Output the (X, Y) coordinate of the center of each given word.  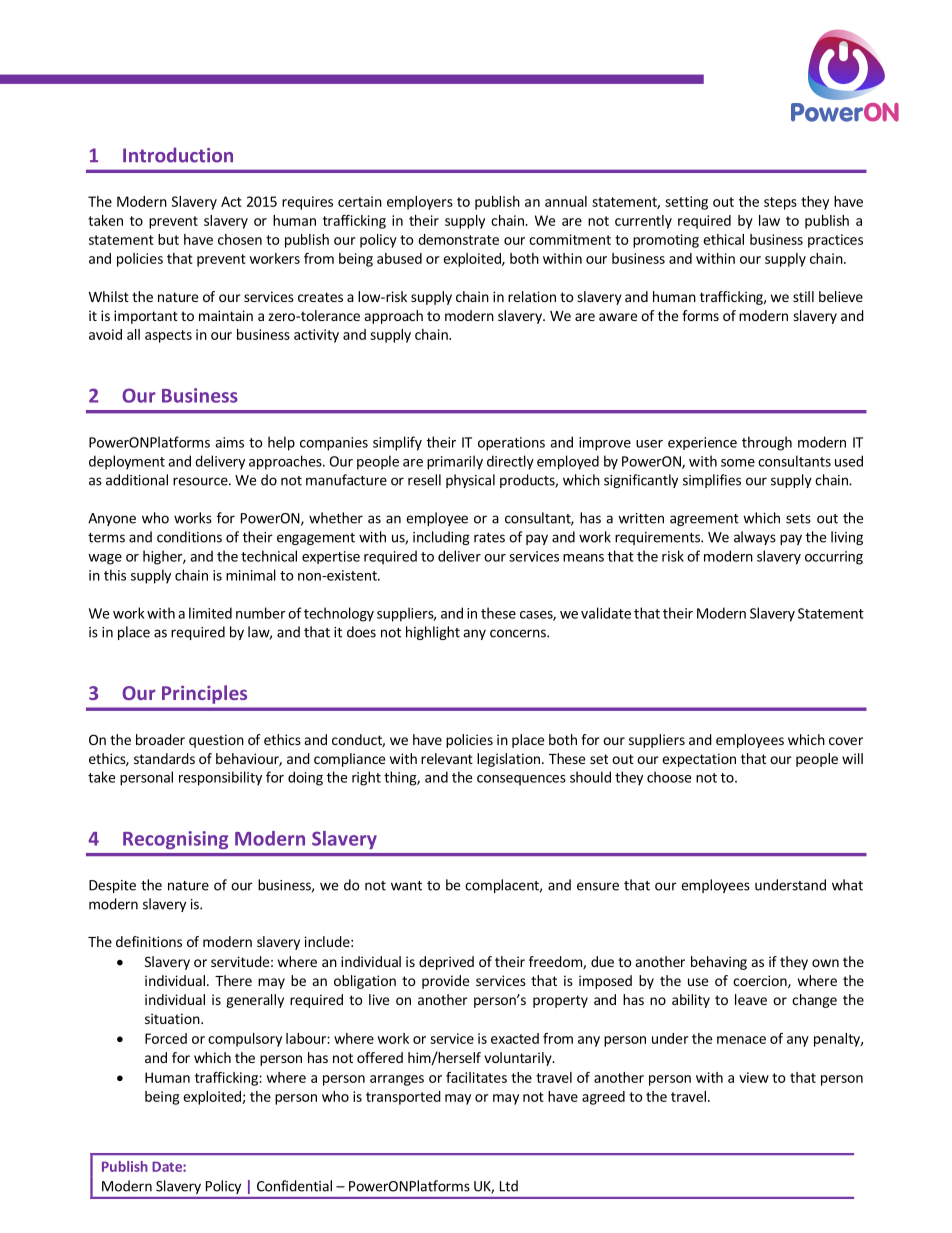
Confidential (294, 1186)
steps (780, 203)
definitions (149, 941)
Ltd (509, 1186)
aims (229, 442)
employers (420, 203)
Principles (204, 694)
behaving (719, 963)
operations (511, 444)
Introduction (178, 155)
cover (846, 741)
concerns (519, 633)
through (767, 443)
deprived (446, 963)
